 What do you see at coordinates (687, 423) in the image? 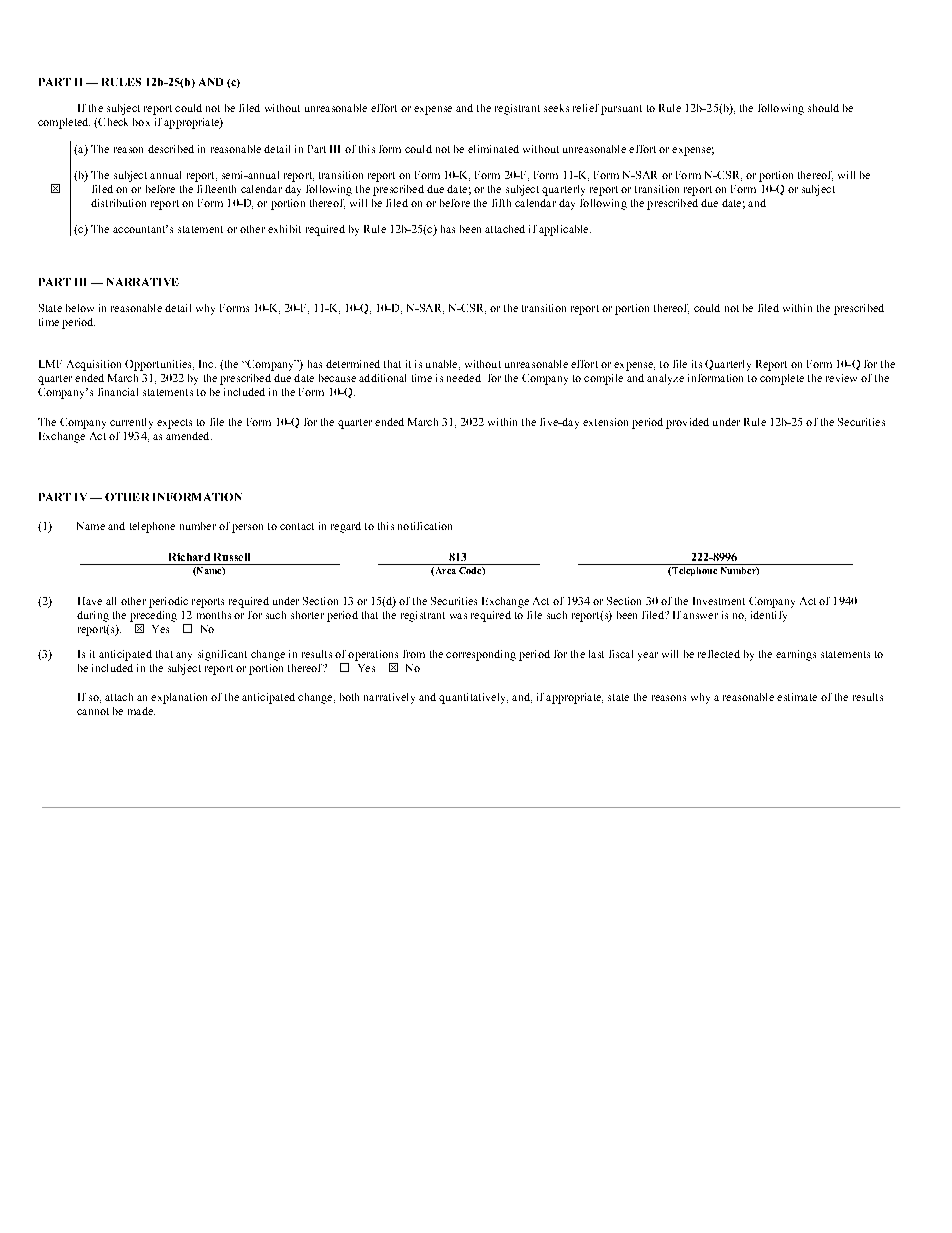
I see `provided` at bounding box center [687, 423].
